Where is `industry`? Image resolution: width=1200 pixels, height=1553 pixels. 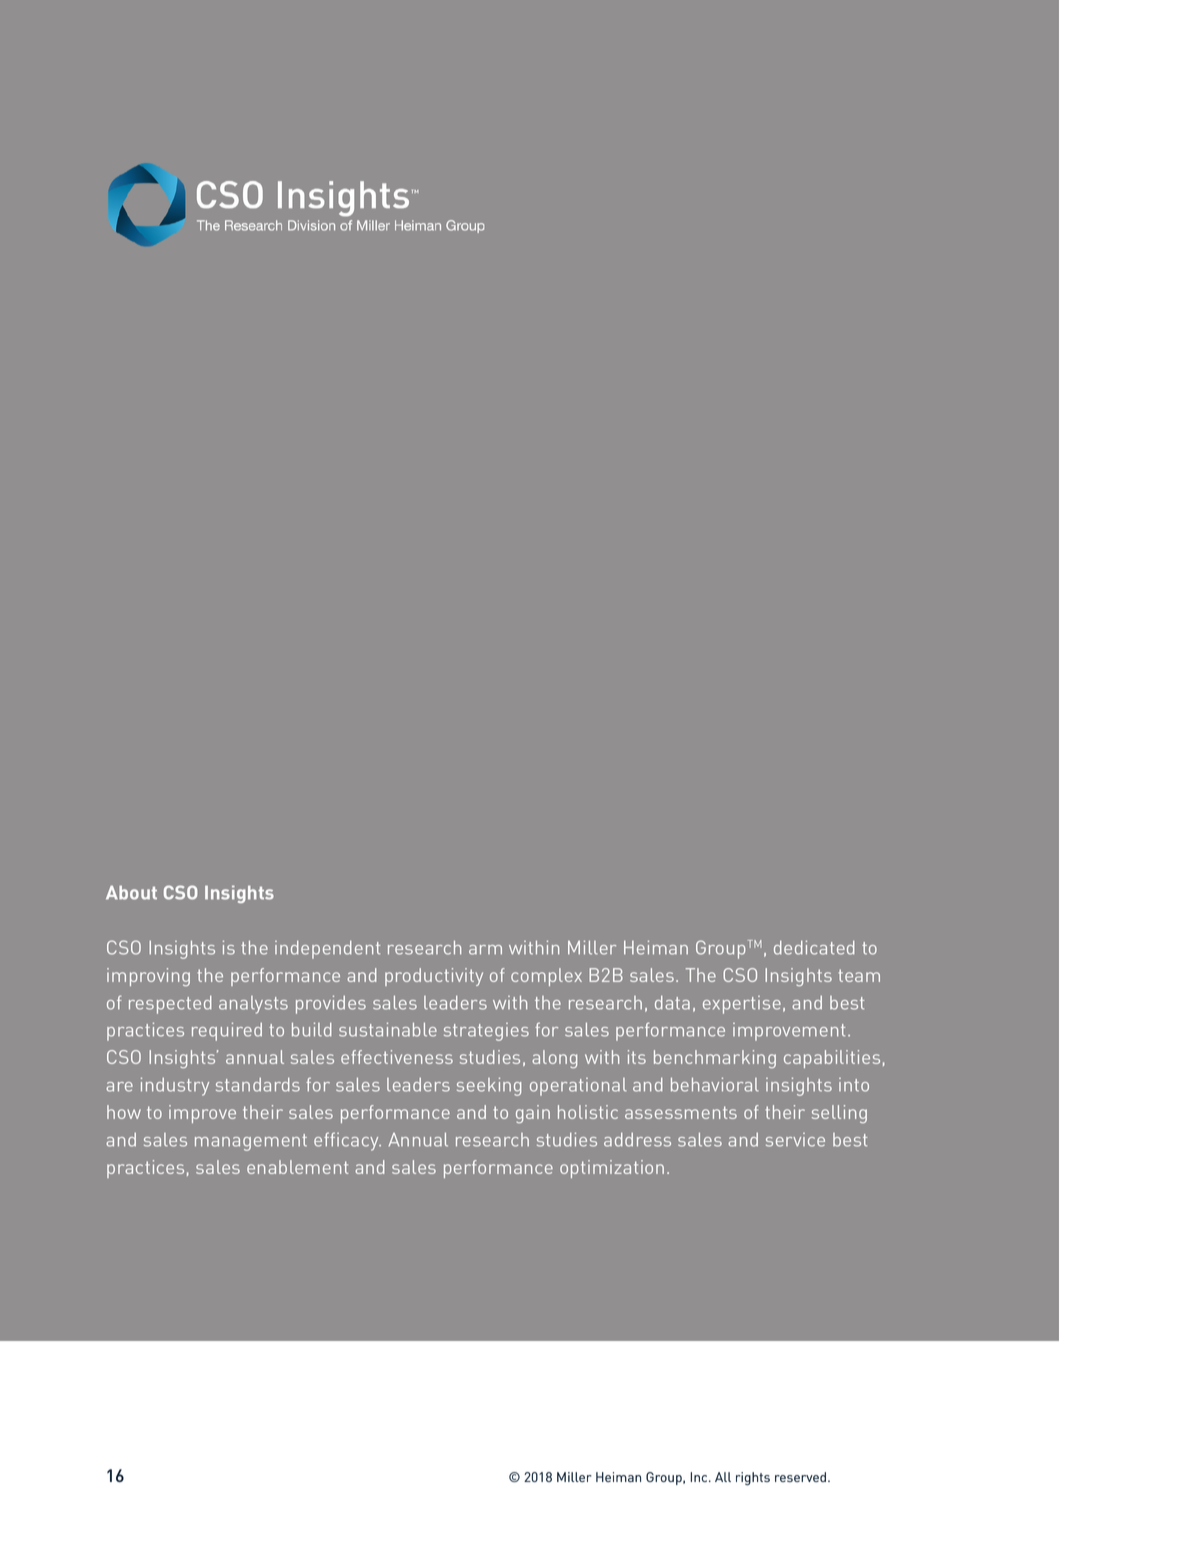
industry is located at coordinates (175, 1086).
